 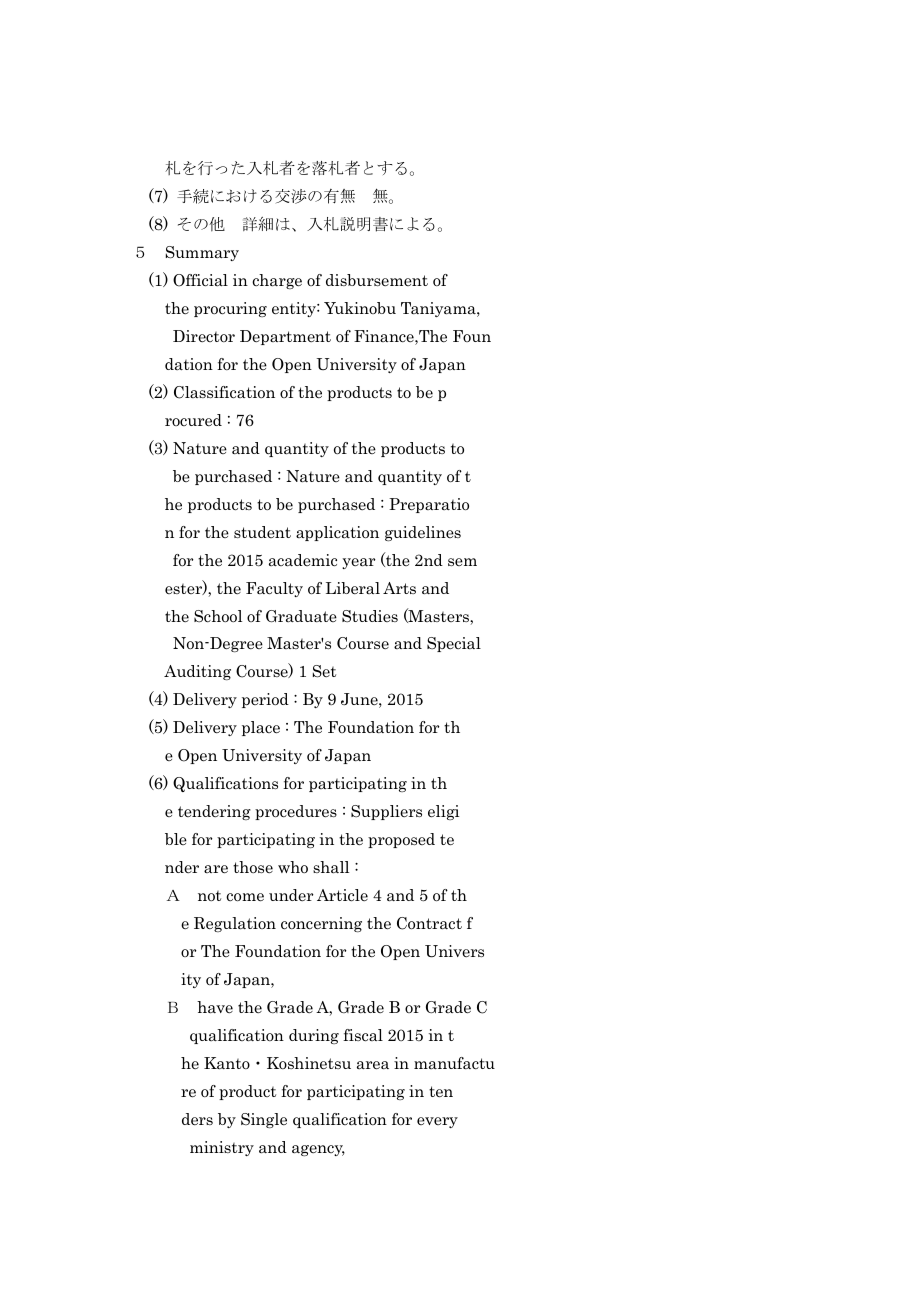 What do you see at coordinates (454, 644) in the document?
I see `Special` at bounding box center [454, 644].
